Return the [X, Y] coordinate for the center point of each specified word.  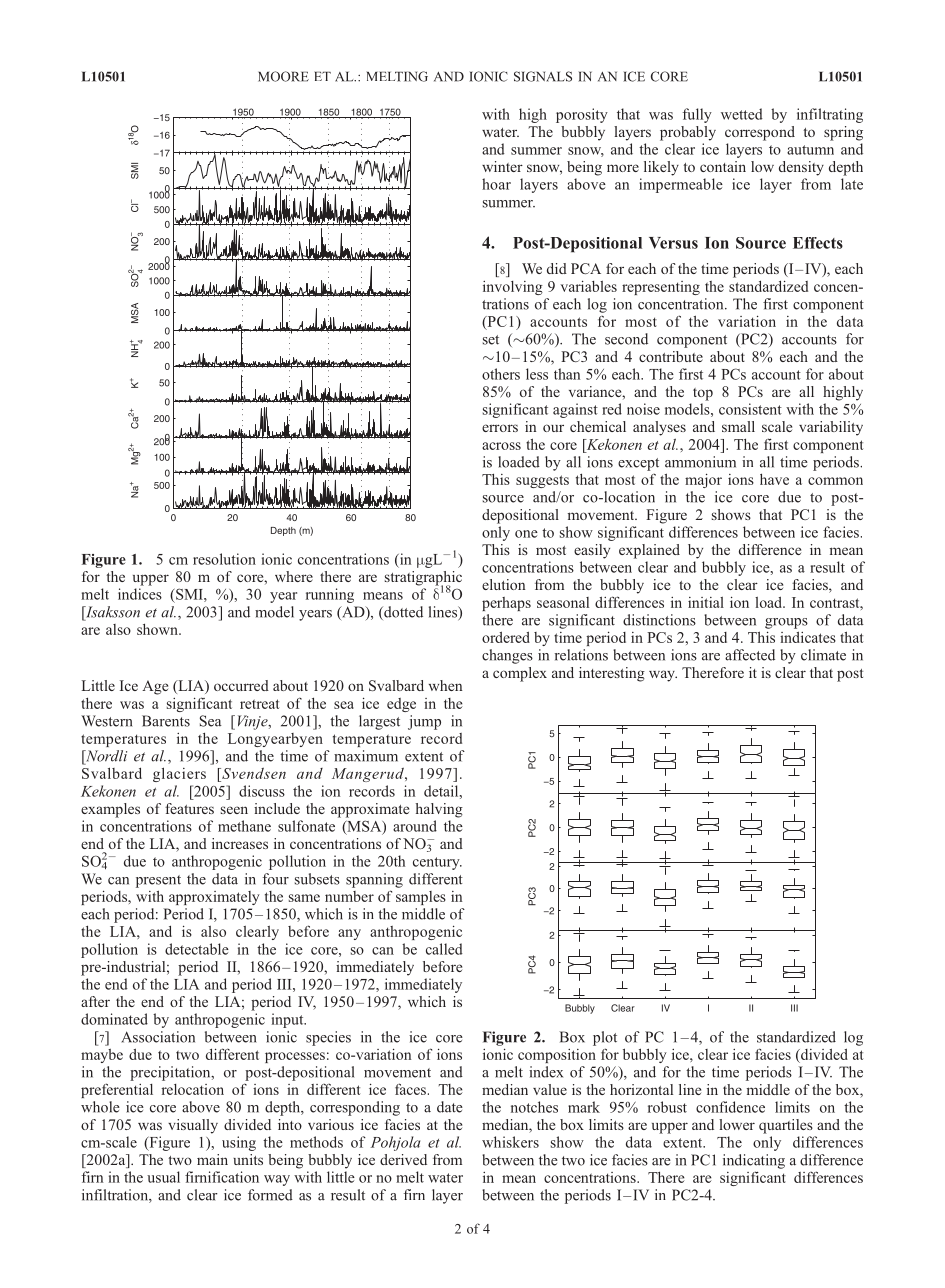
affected [750, 655]
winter [502, 166]
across [501, 446]
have [774, 479]
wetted [742, 114]
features [189, 808]
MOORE [283, 76]
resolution [224, 559]
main [212, 1159]
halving [439, 810]
